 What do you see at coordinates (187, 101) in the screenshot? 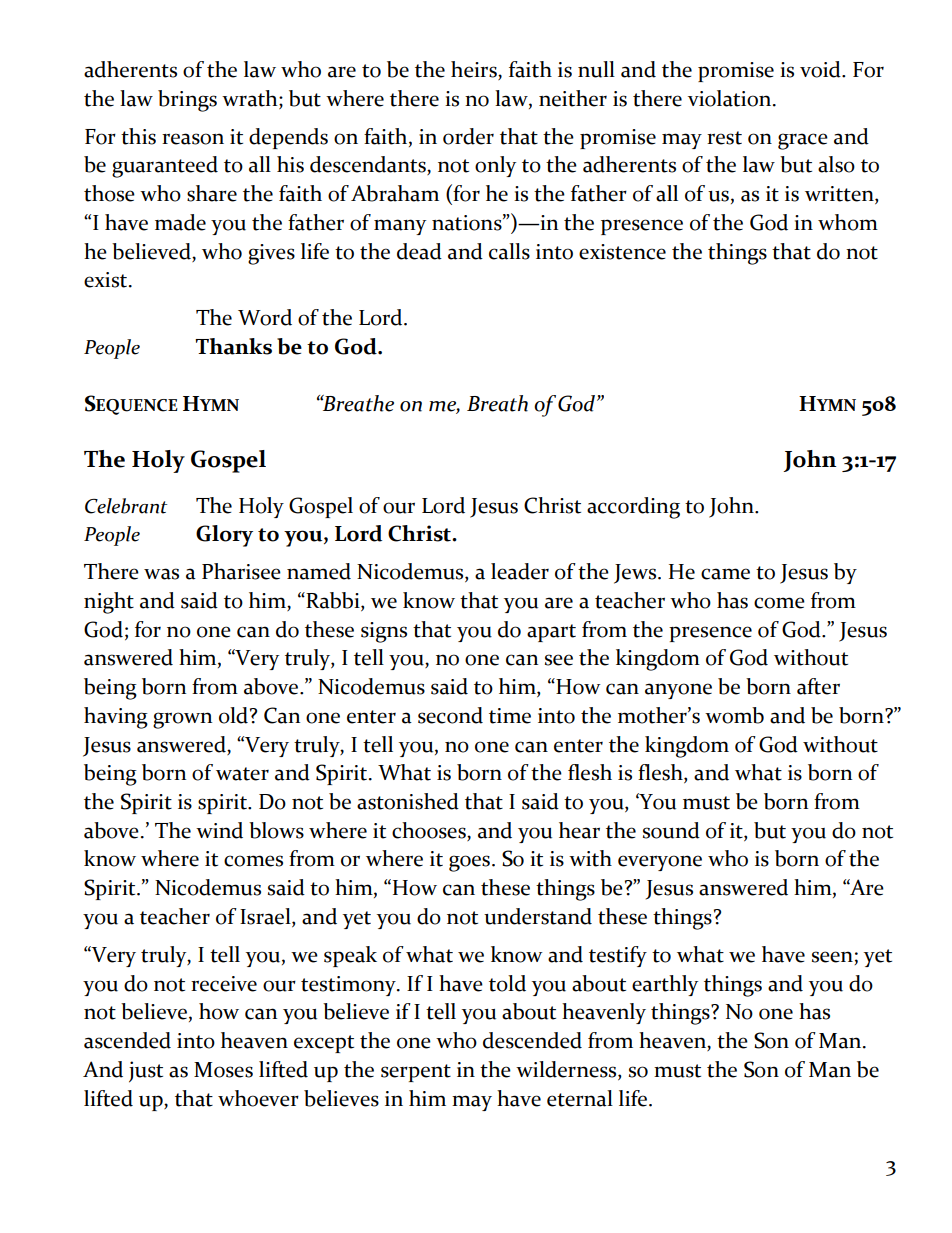
I see `brings` at bounding box center [187, 101].
